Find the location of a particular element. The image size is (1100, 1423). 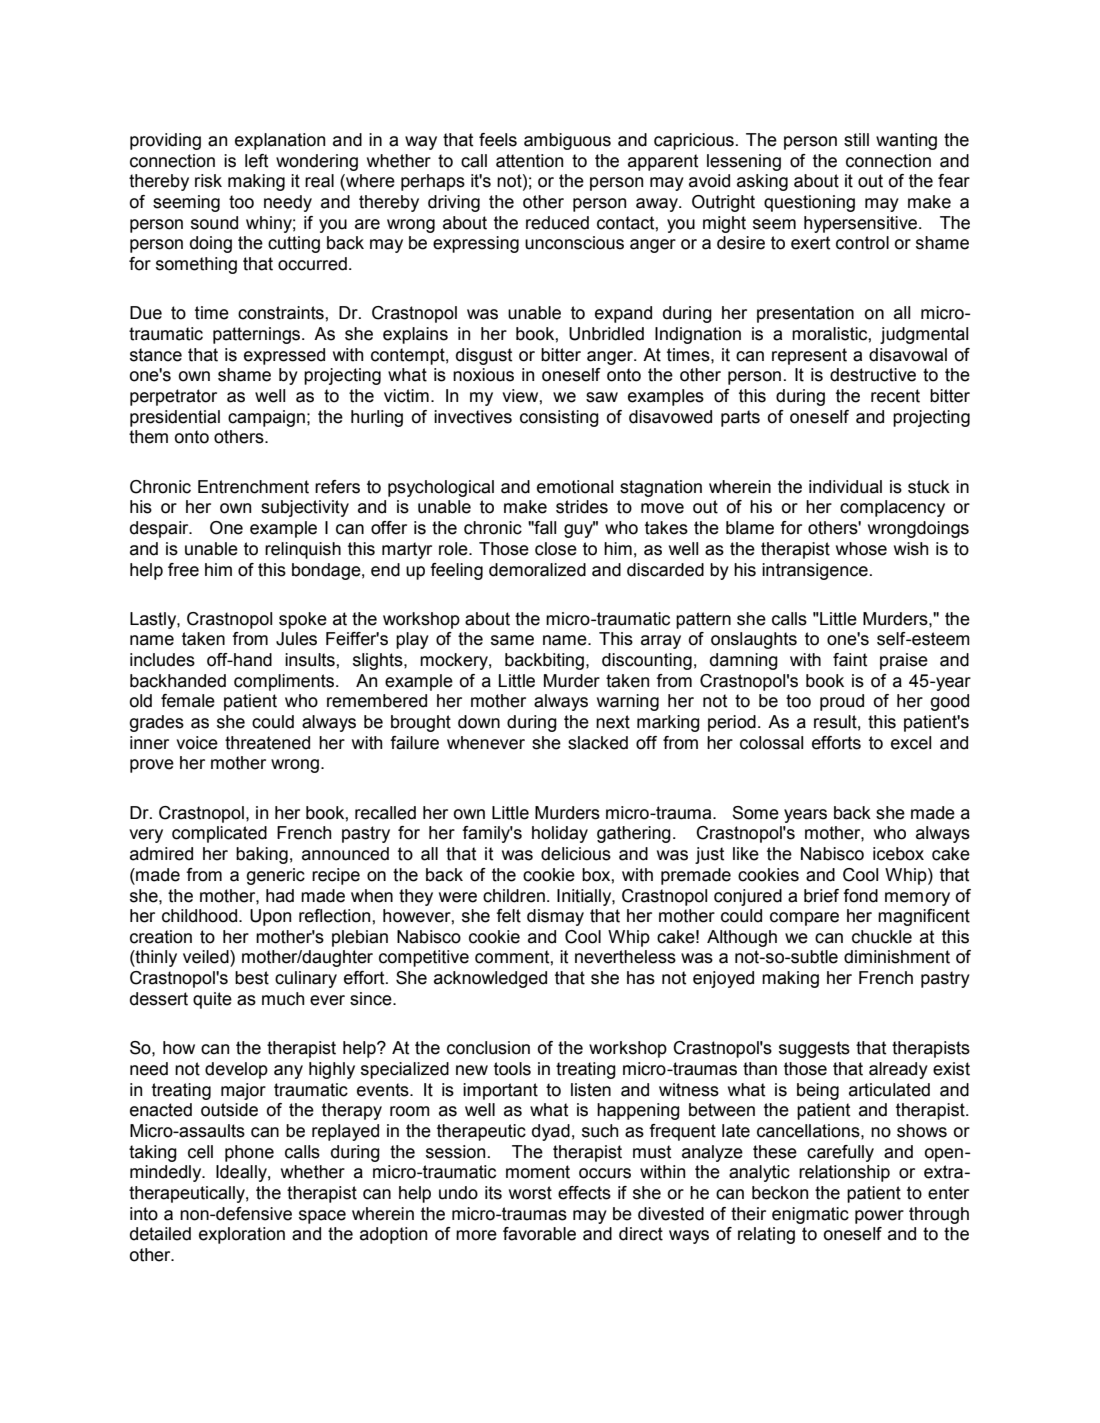

compliments is located at coordinates (285, 682).
